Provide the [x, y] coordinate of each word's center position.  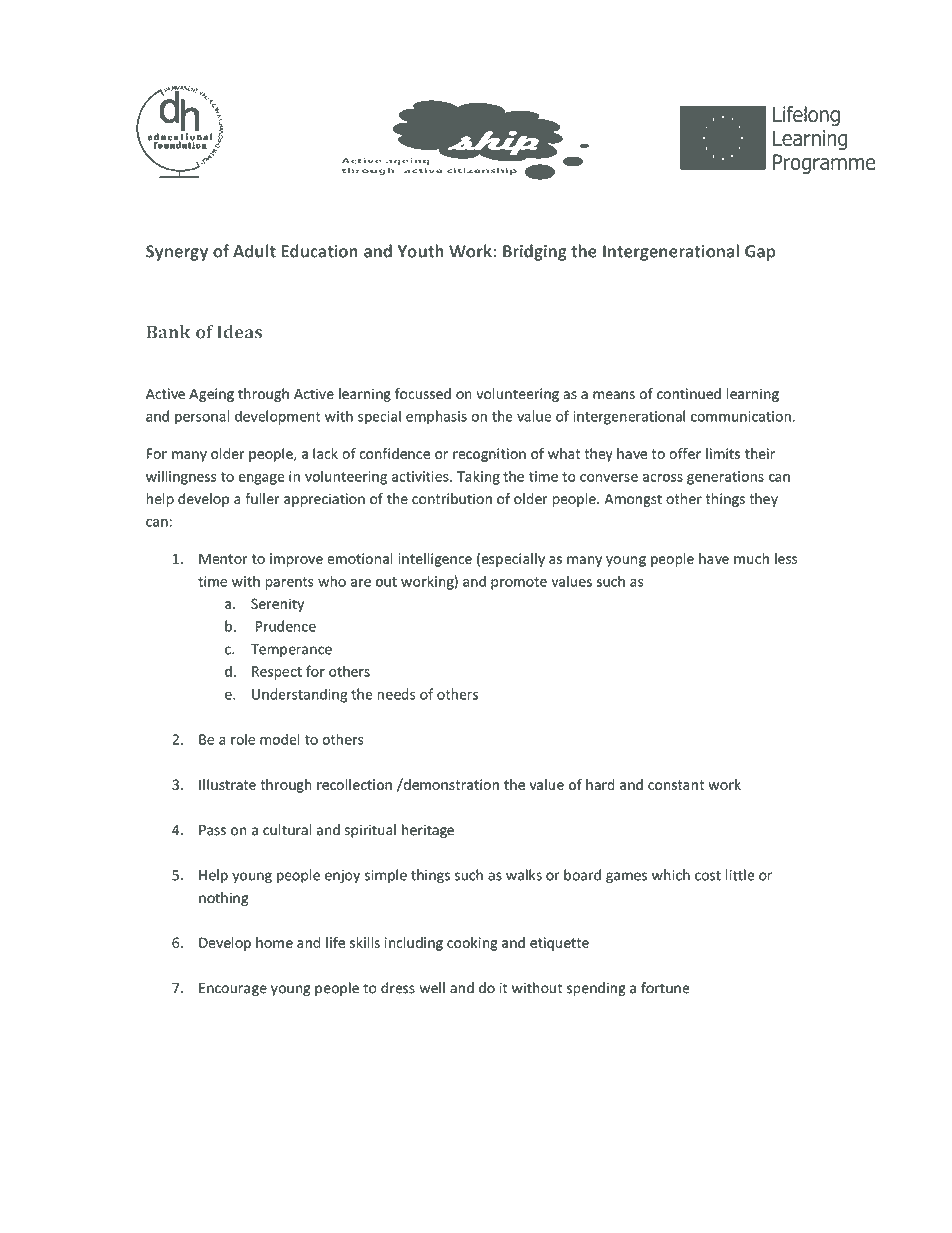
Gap [760, 253]
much [751, 558]
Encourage [233, 989]
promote [519, 583]
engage [262, 479]
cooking [472, 944]
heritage [428, 831]
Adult [254, 251]
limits [723, 453]
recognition [489, 455]
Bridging [535, 252]
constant [676, 785]
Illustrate [227, 784]
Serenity [277, 605]
